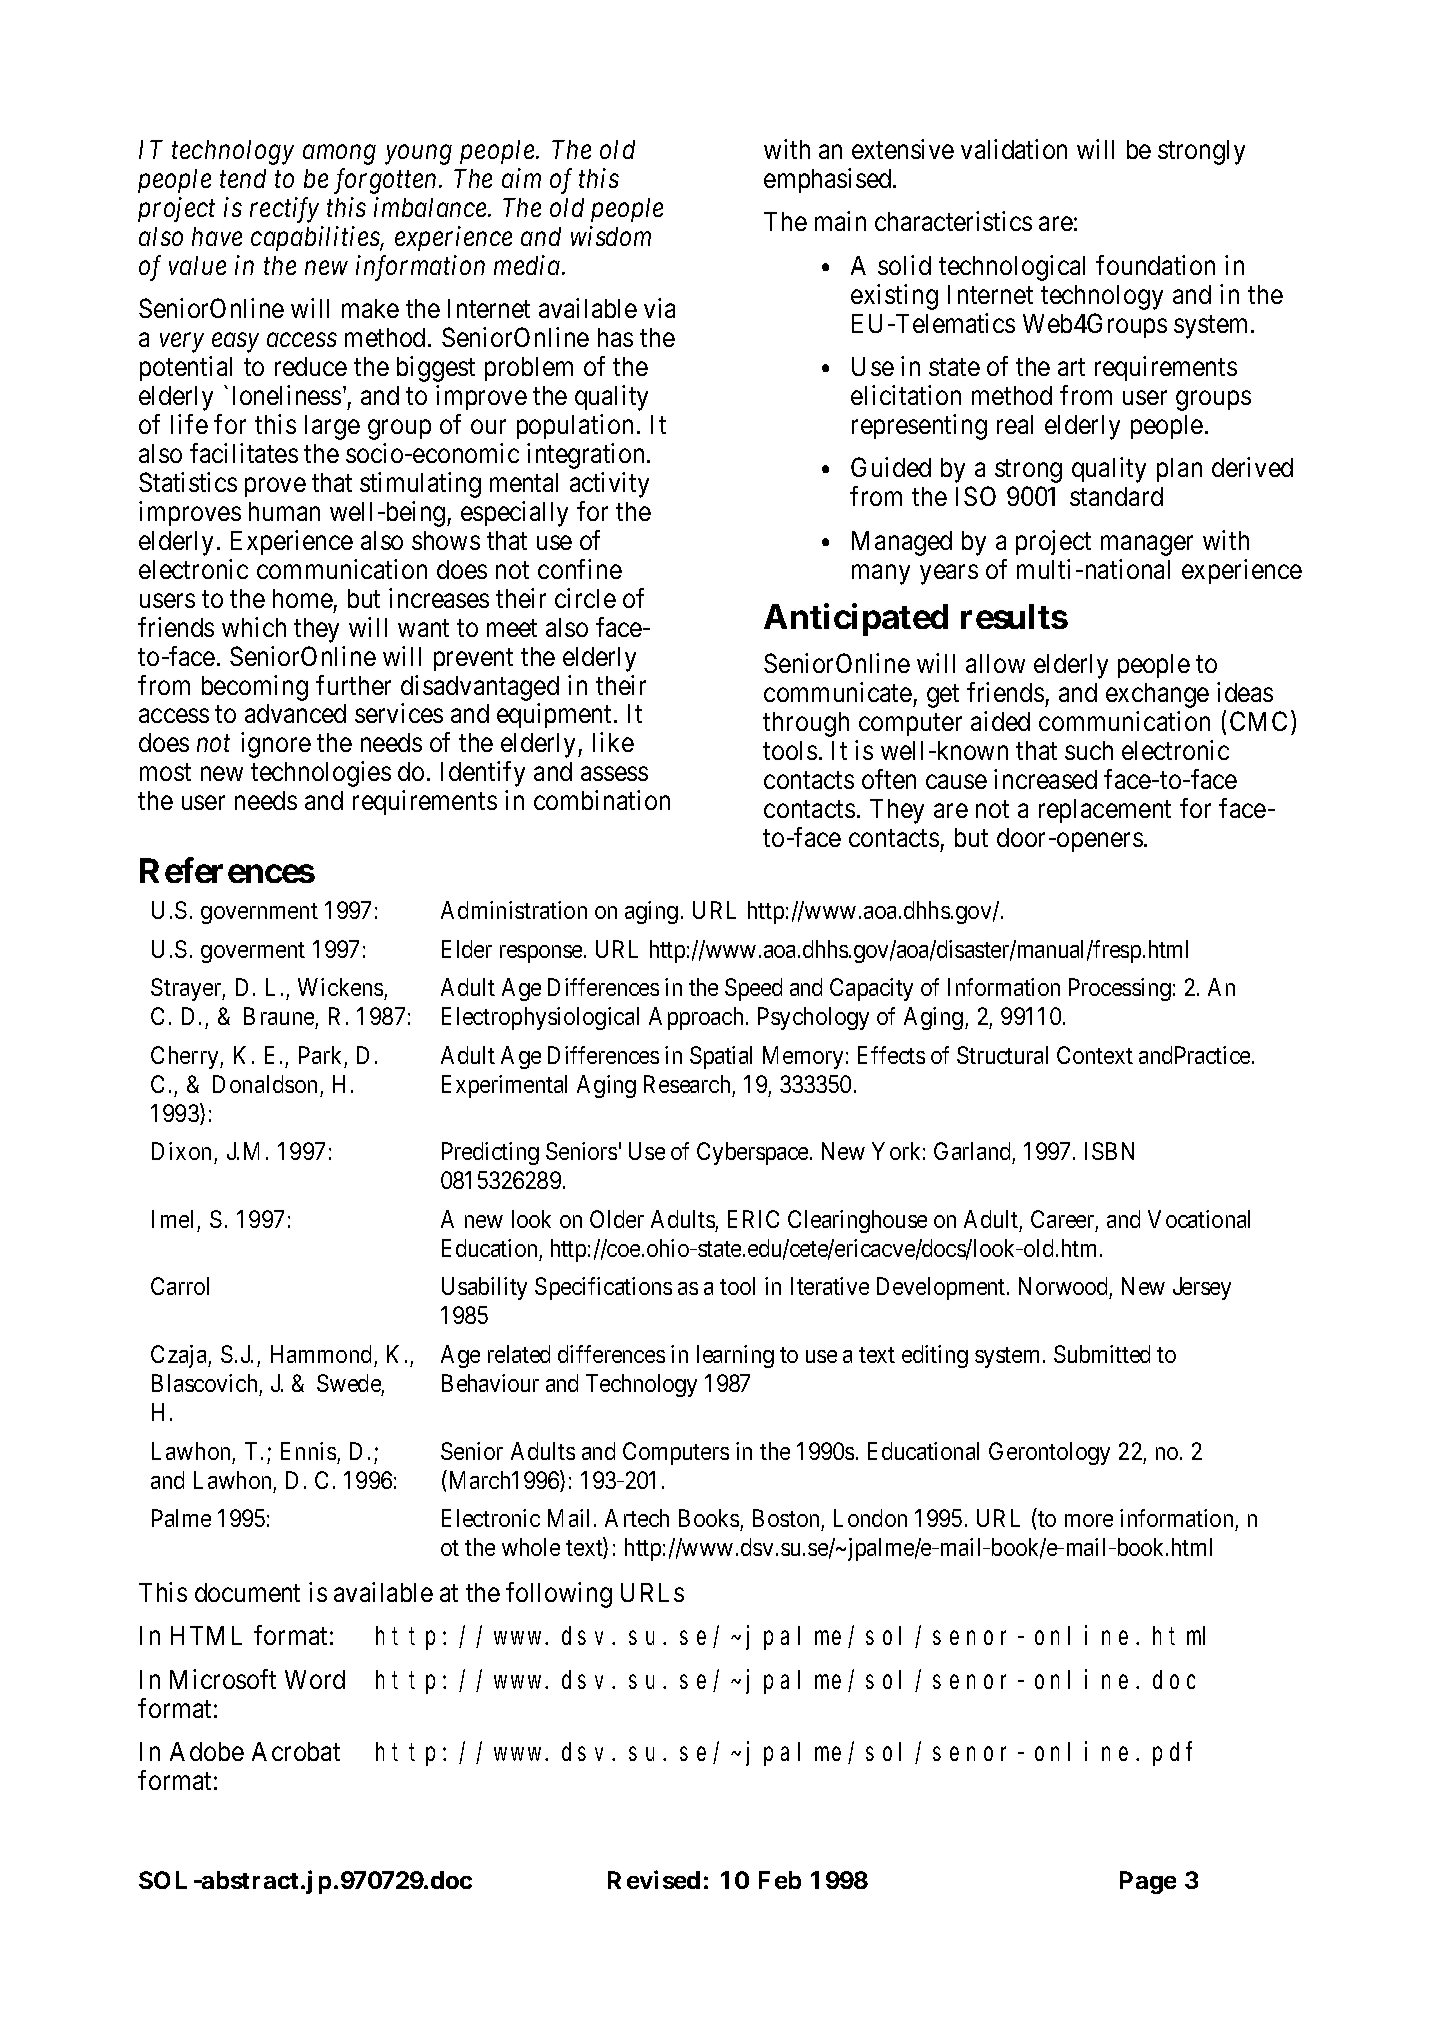 The width and height of the page is (1436, 2032). I want to click on combination, so click(602, 800).
